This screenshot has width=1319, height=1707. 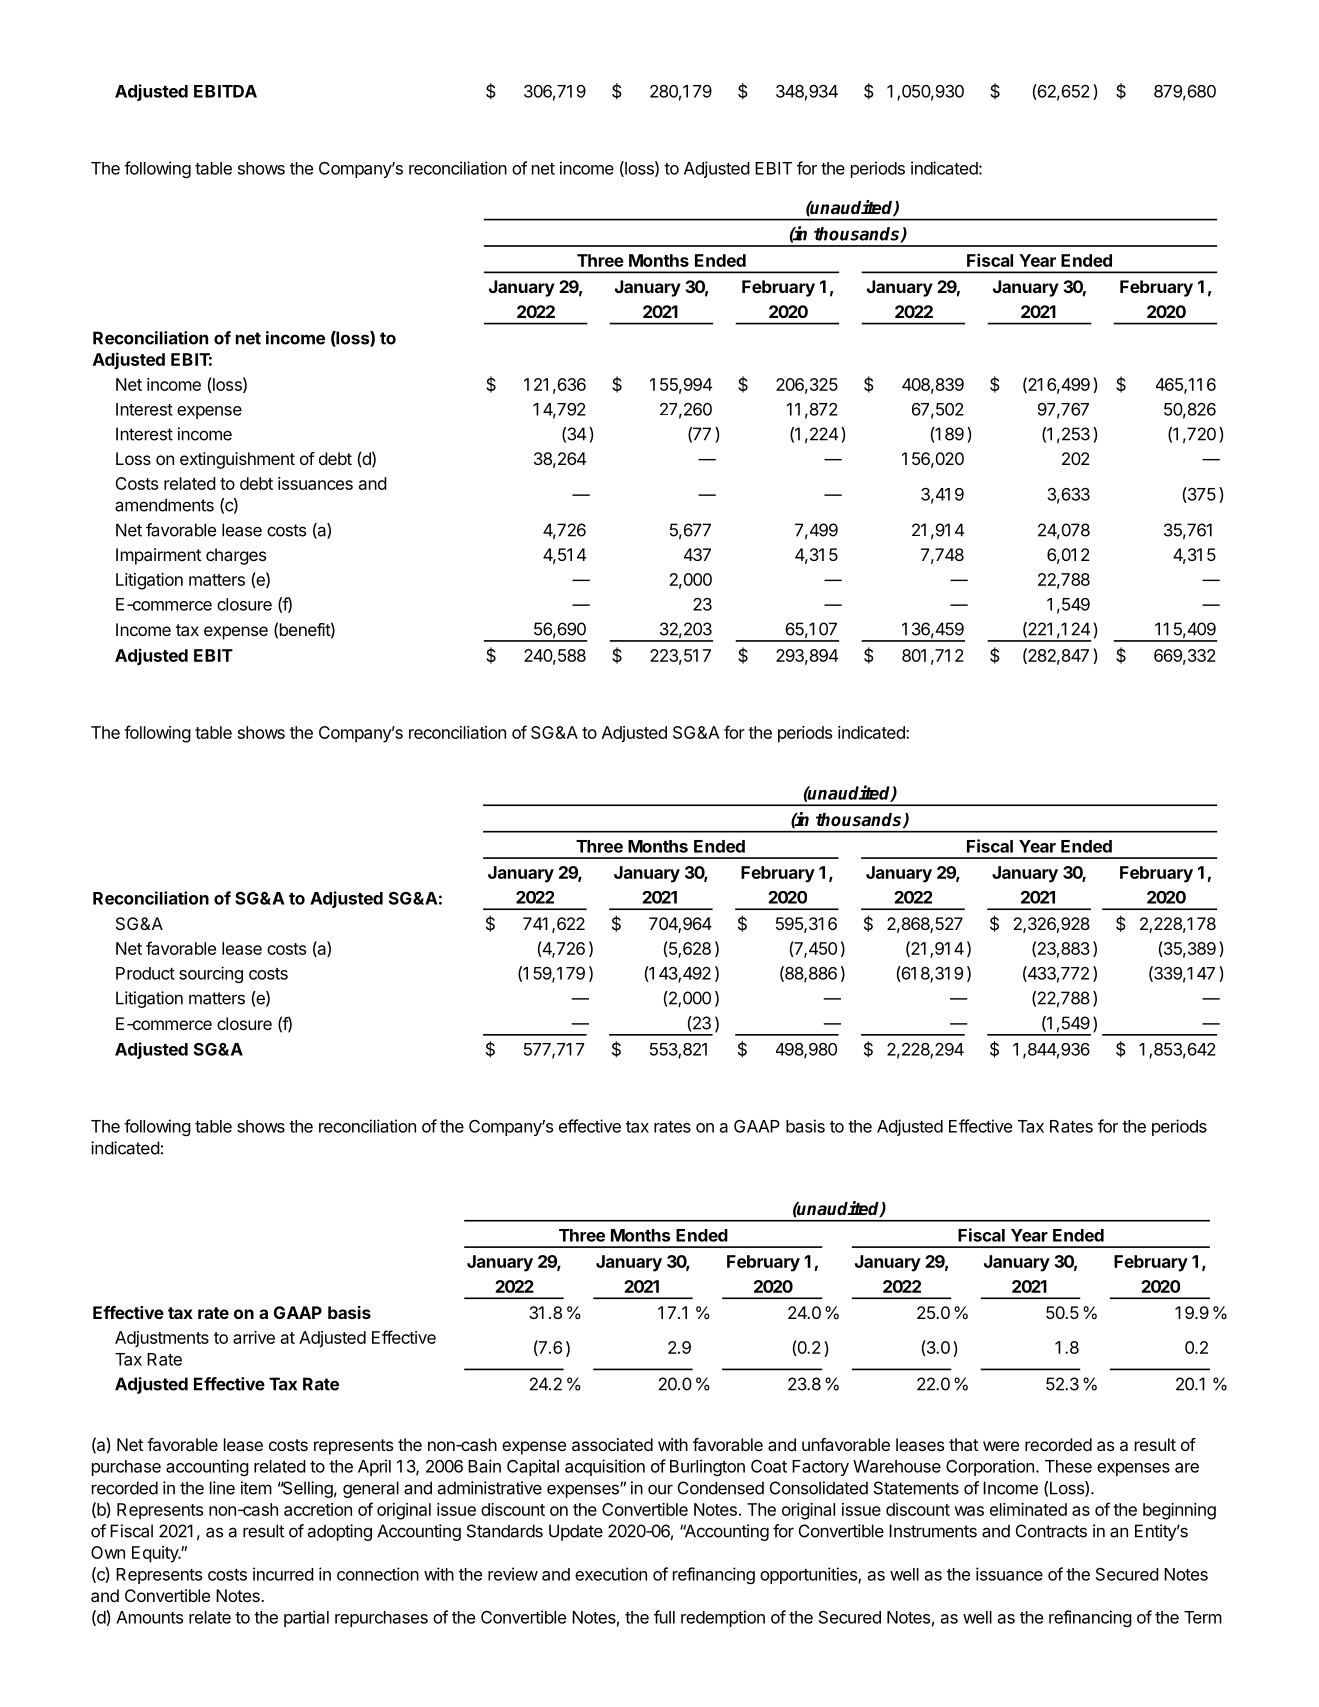 What do you see at coordinates (236, 556) in the screenshot?
I see `charges` at bounding box center [236, 556].
